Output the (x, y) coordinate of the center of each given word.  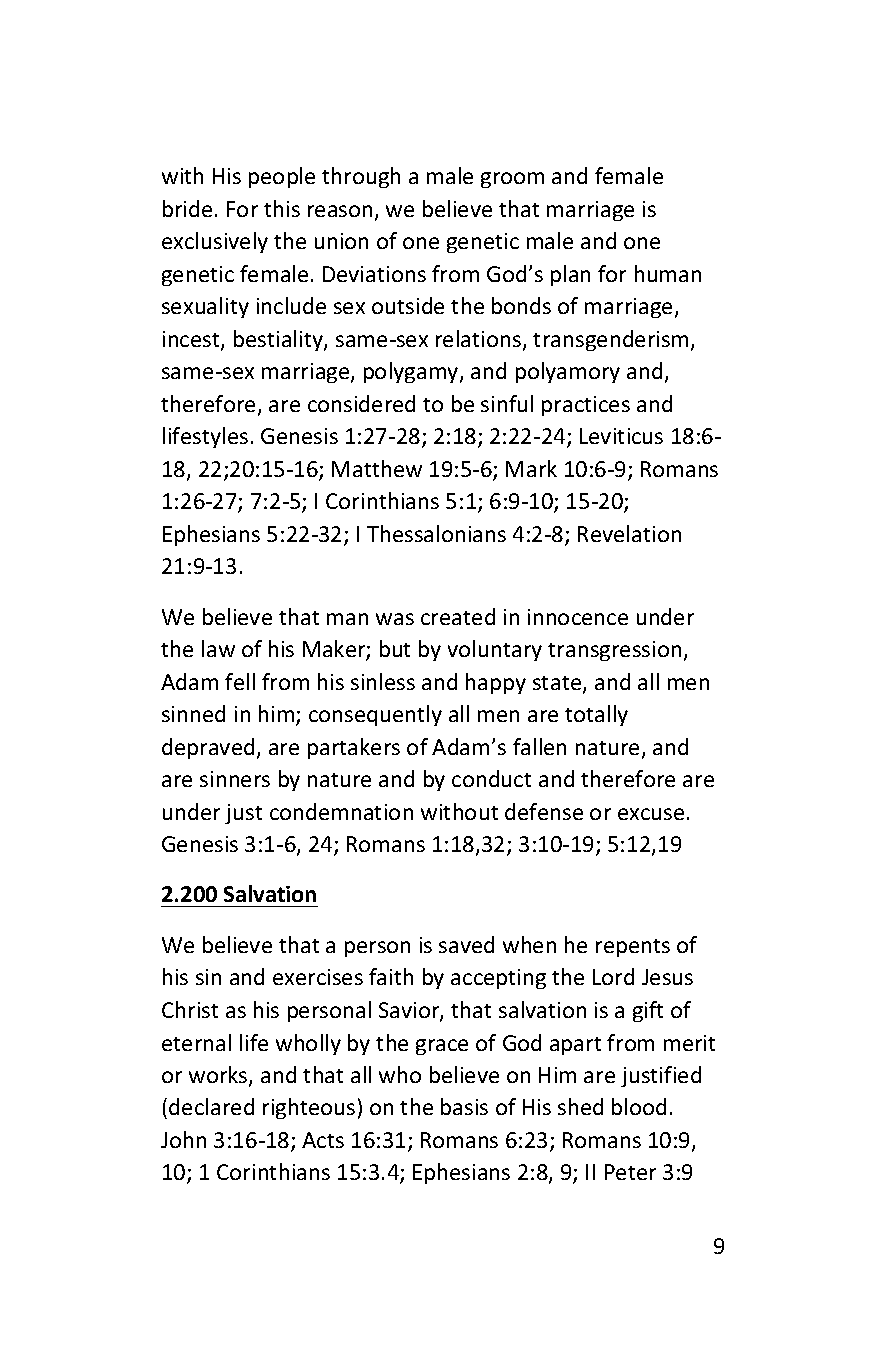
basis (464, 1106)
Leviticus (621, 436)
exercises (318, 977)
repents (633, 948)
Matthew (377, 468)
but (395, 648)
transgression (614, 651)
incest (192, 340)
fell (240, 681)
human (668, 273)
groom (512, 180)
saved (466, 944)
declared (211, 1106)
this (282, 208)
